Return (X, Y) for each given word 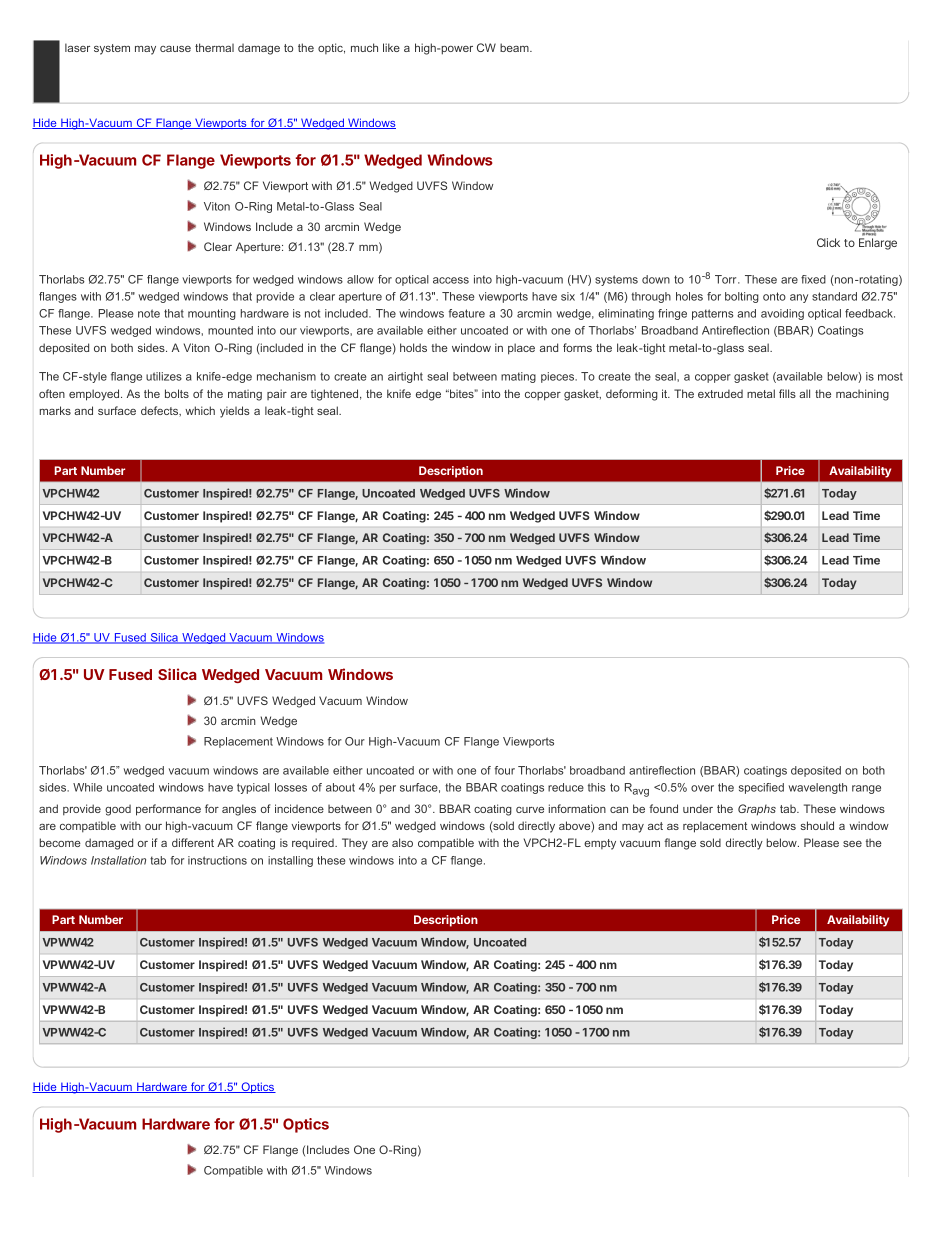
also (402, 842)
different (193, 842)
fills (787, 393)
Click (828, 242)
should (817, 825)
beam (515, 47)
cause (175, 49)
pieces (559, 377)
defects (161, 411)
